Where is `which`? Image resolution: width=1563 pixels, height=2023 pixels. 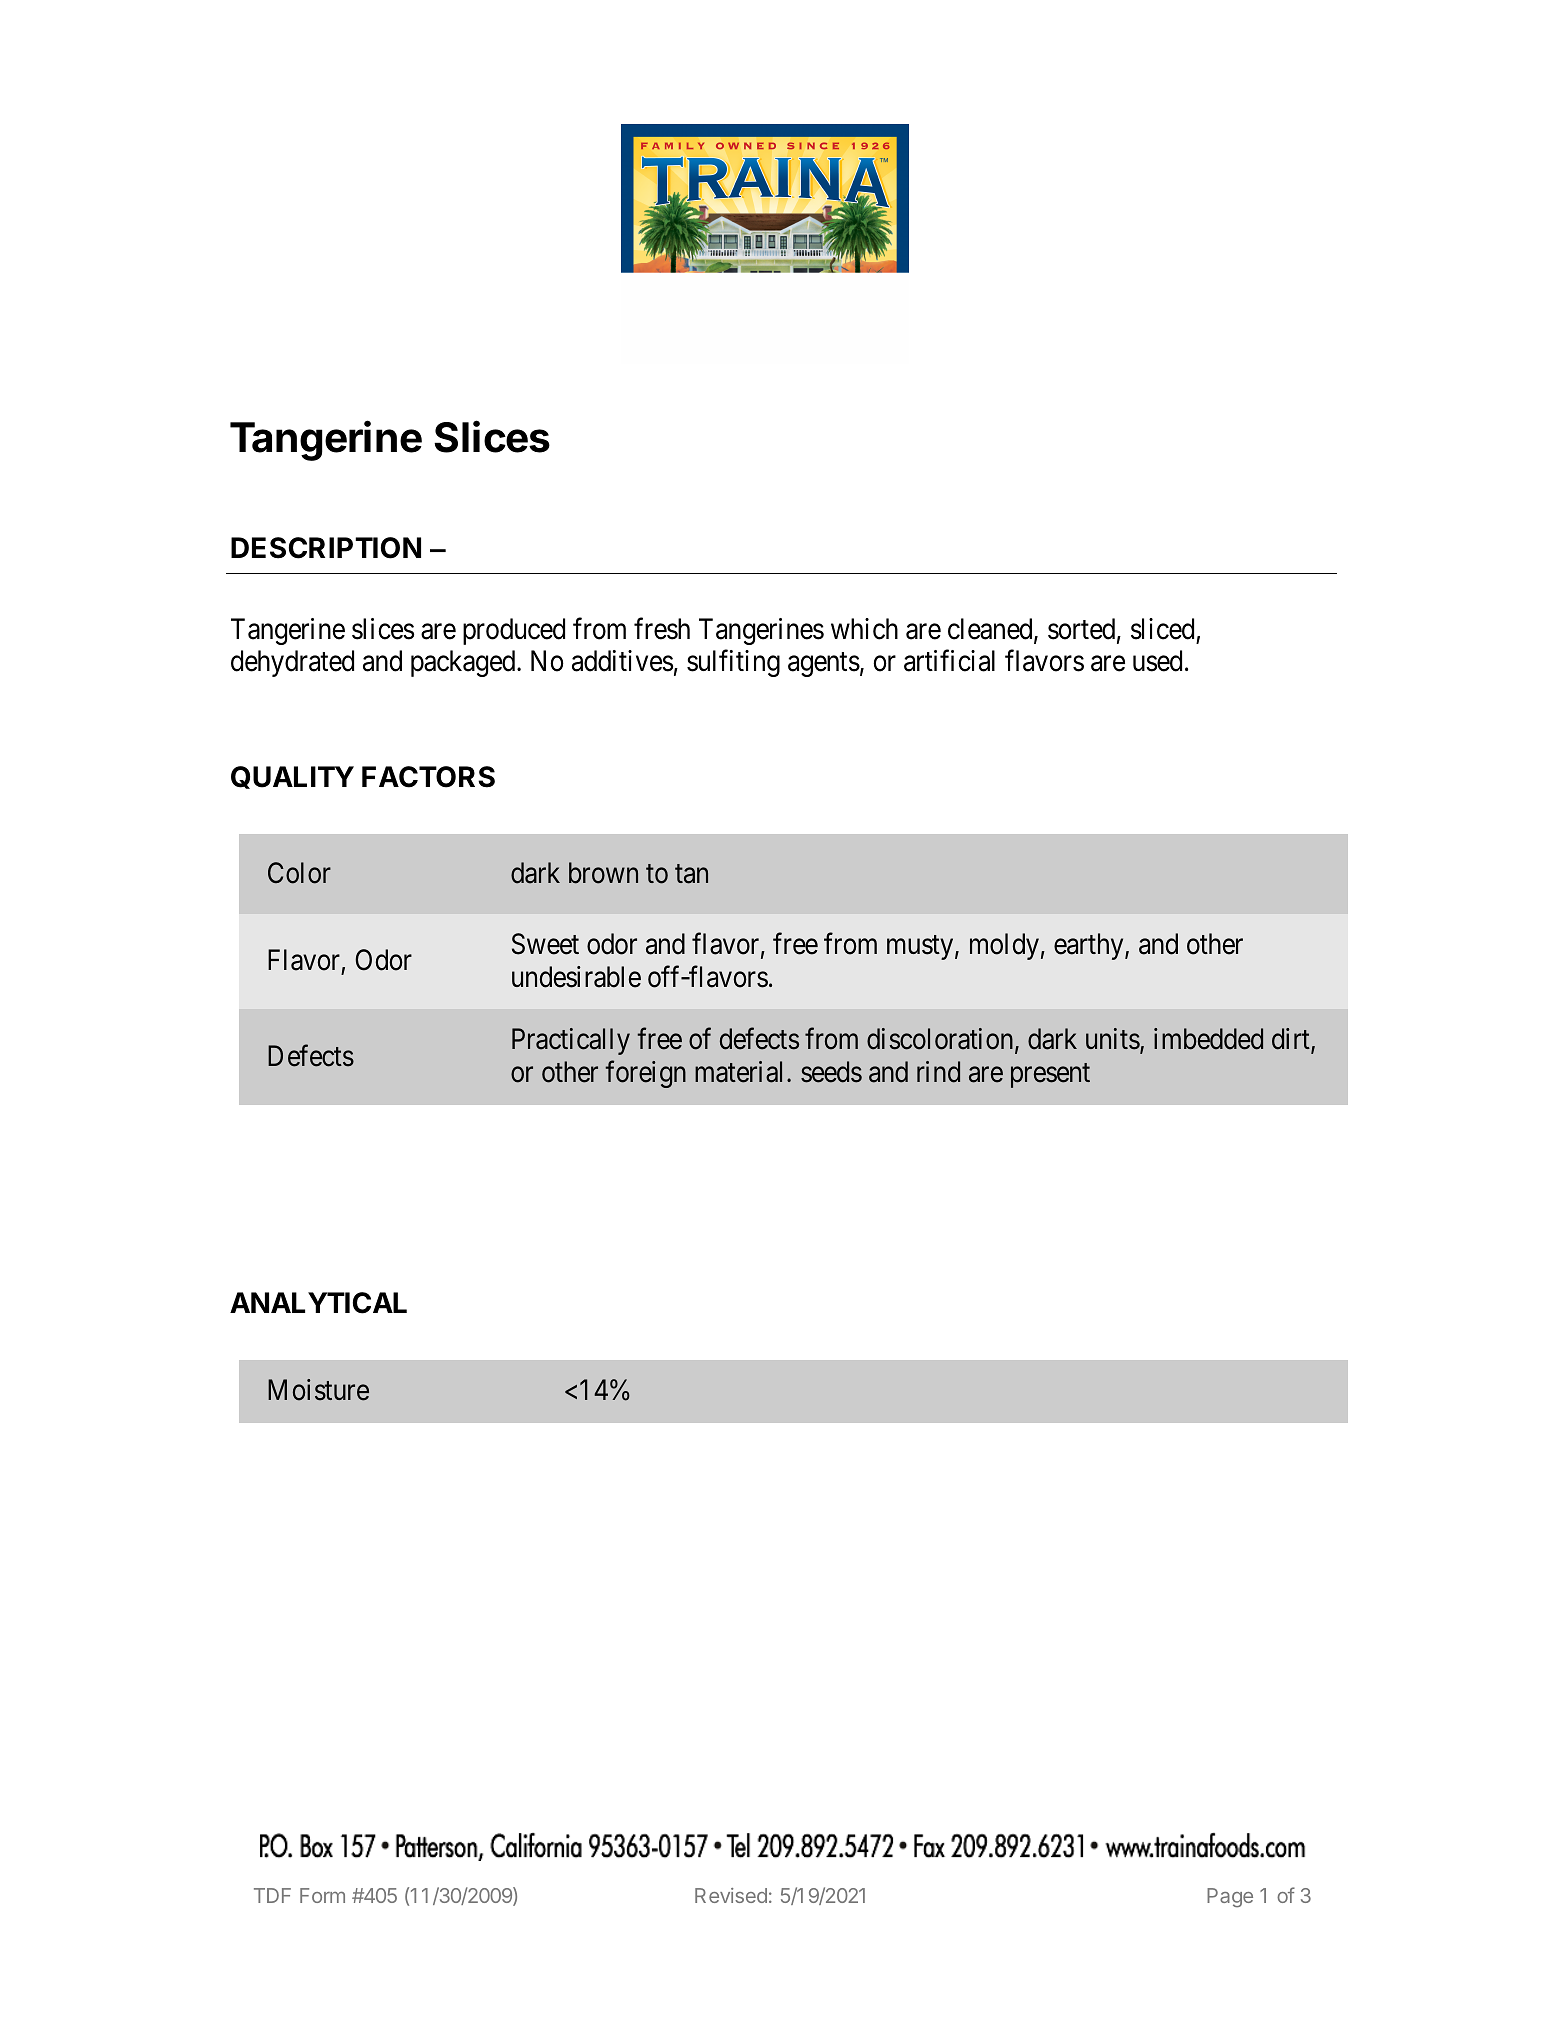
which is located at coordinates (864, 629).
